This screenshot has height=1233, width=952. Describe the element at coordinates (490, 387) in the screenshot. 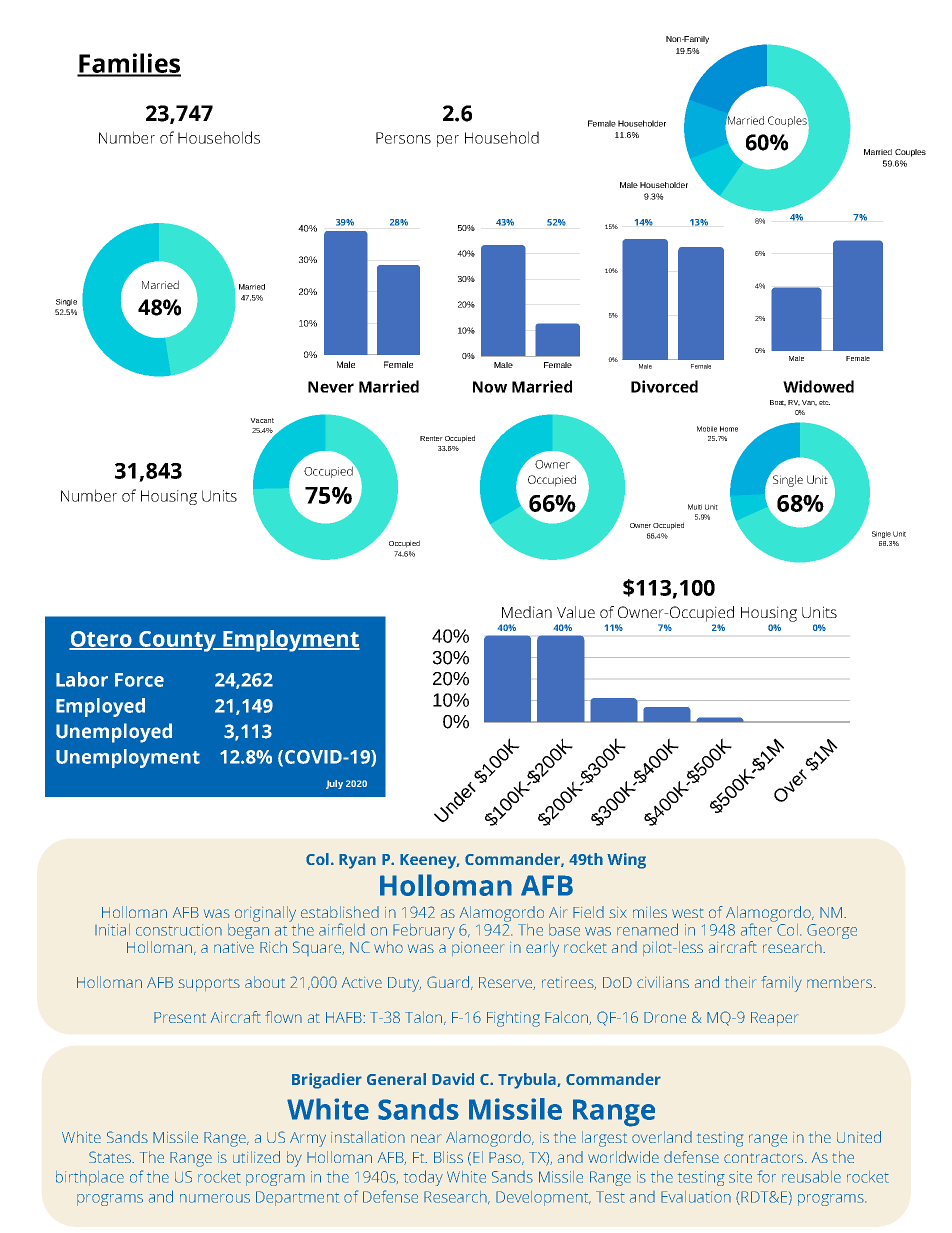

I see `Now` at that location.
